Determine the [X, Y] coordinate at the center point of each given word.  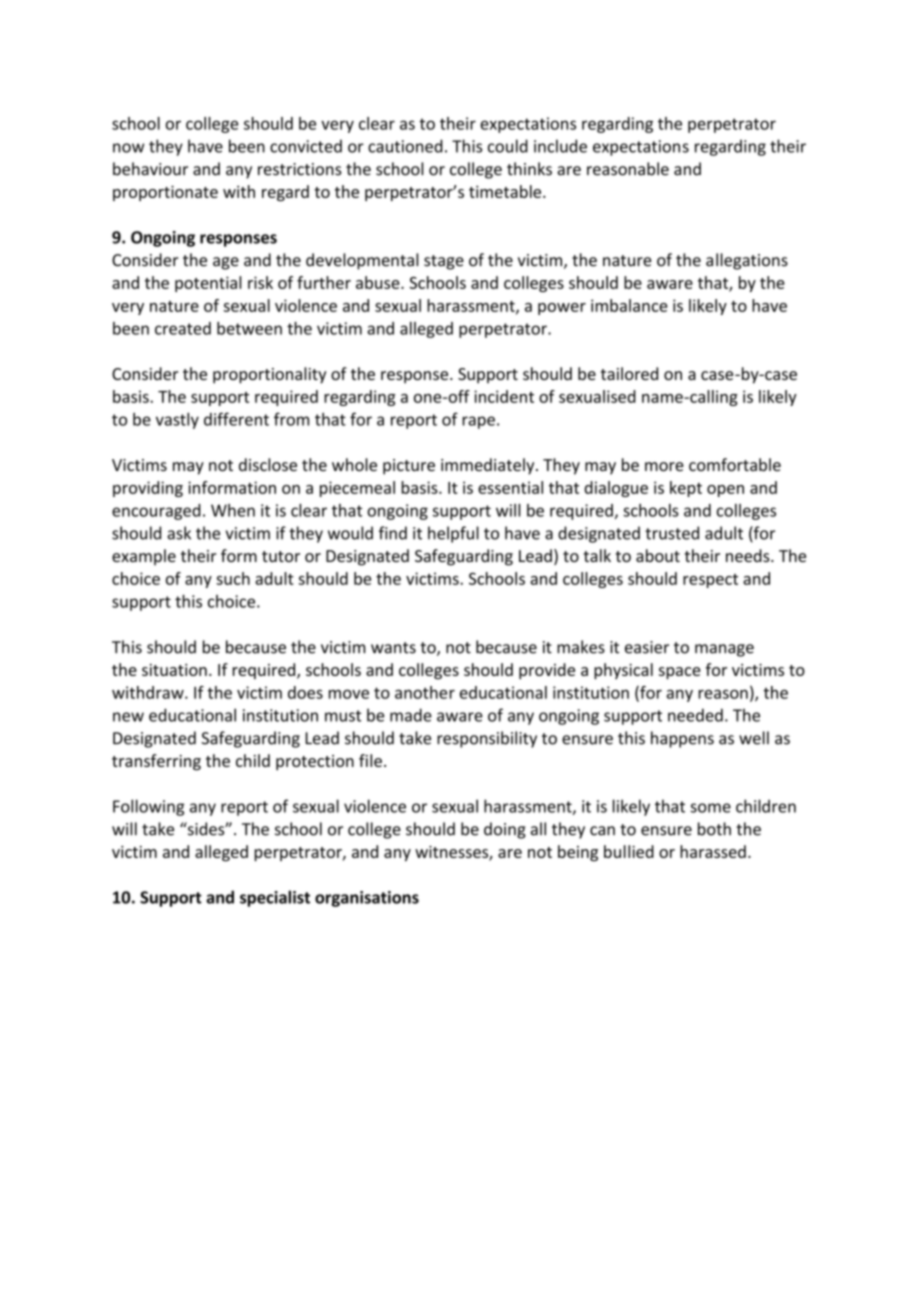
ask [179, 533]
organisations [367, 899]
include [560, 146]
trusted [672, 533]
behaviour [150, 169]
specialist [275, 898]
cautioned [405, 146]
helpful [453, 534]
